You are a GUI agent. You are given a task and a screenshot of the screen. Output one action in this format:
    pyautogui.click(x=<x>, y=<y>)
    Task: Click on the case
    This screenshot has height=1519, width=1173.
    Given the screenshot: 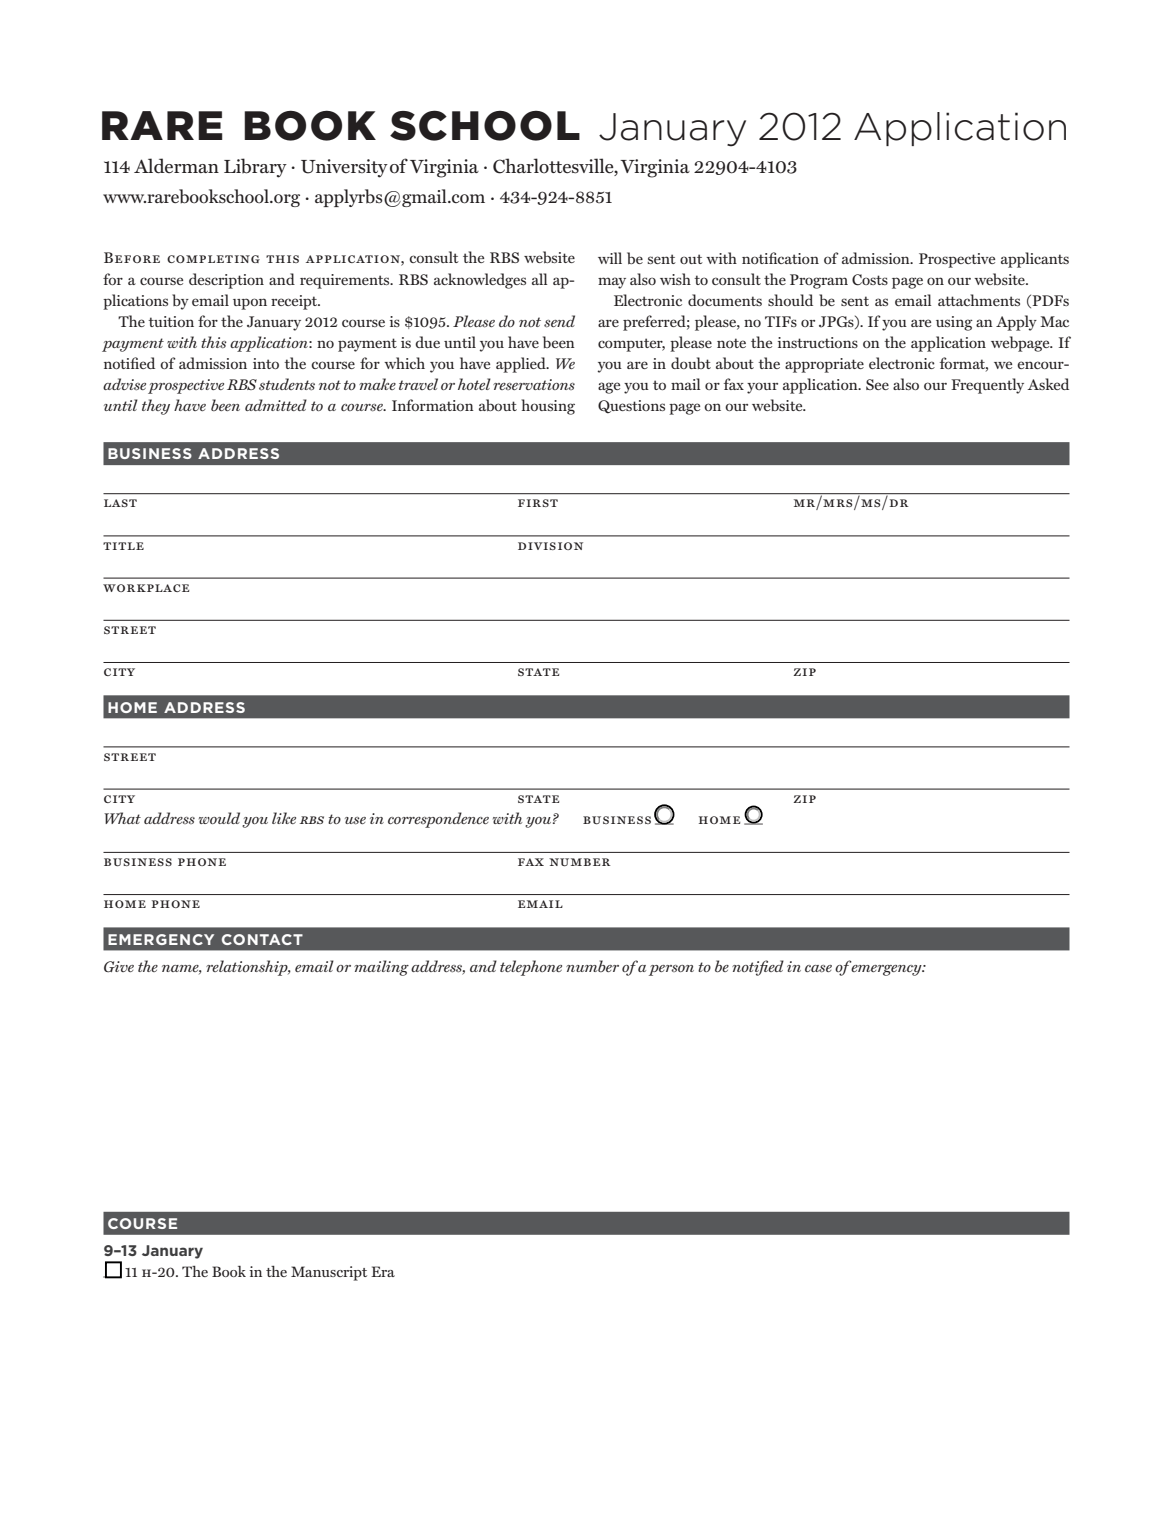 What is the action you would take?
    pyautogui.click(x=818, y=968)
